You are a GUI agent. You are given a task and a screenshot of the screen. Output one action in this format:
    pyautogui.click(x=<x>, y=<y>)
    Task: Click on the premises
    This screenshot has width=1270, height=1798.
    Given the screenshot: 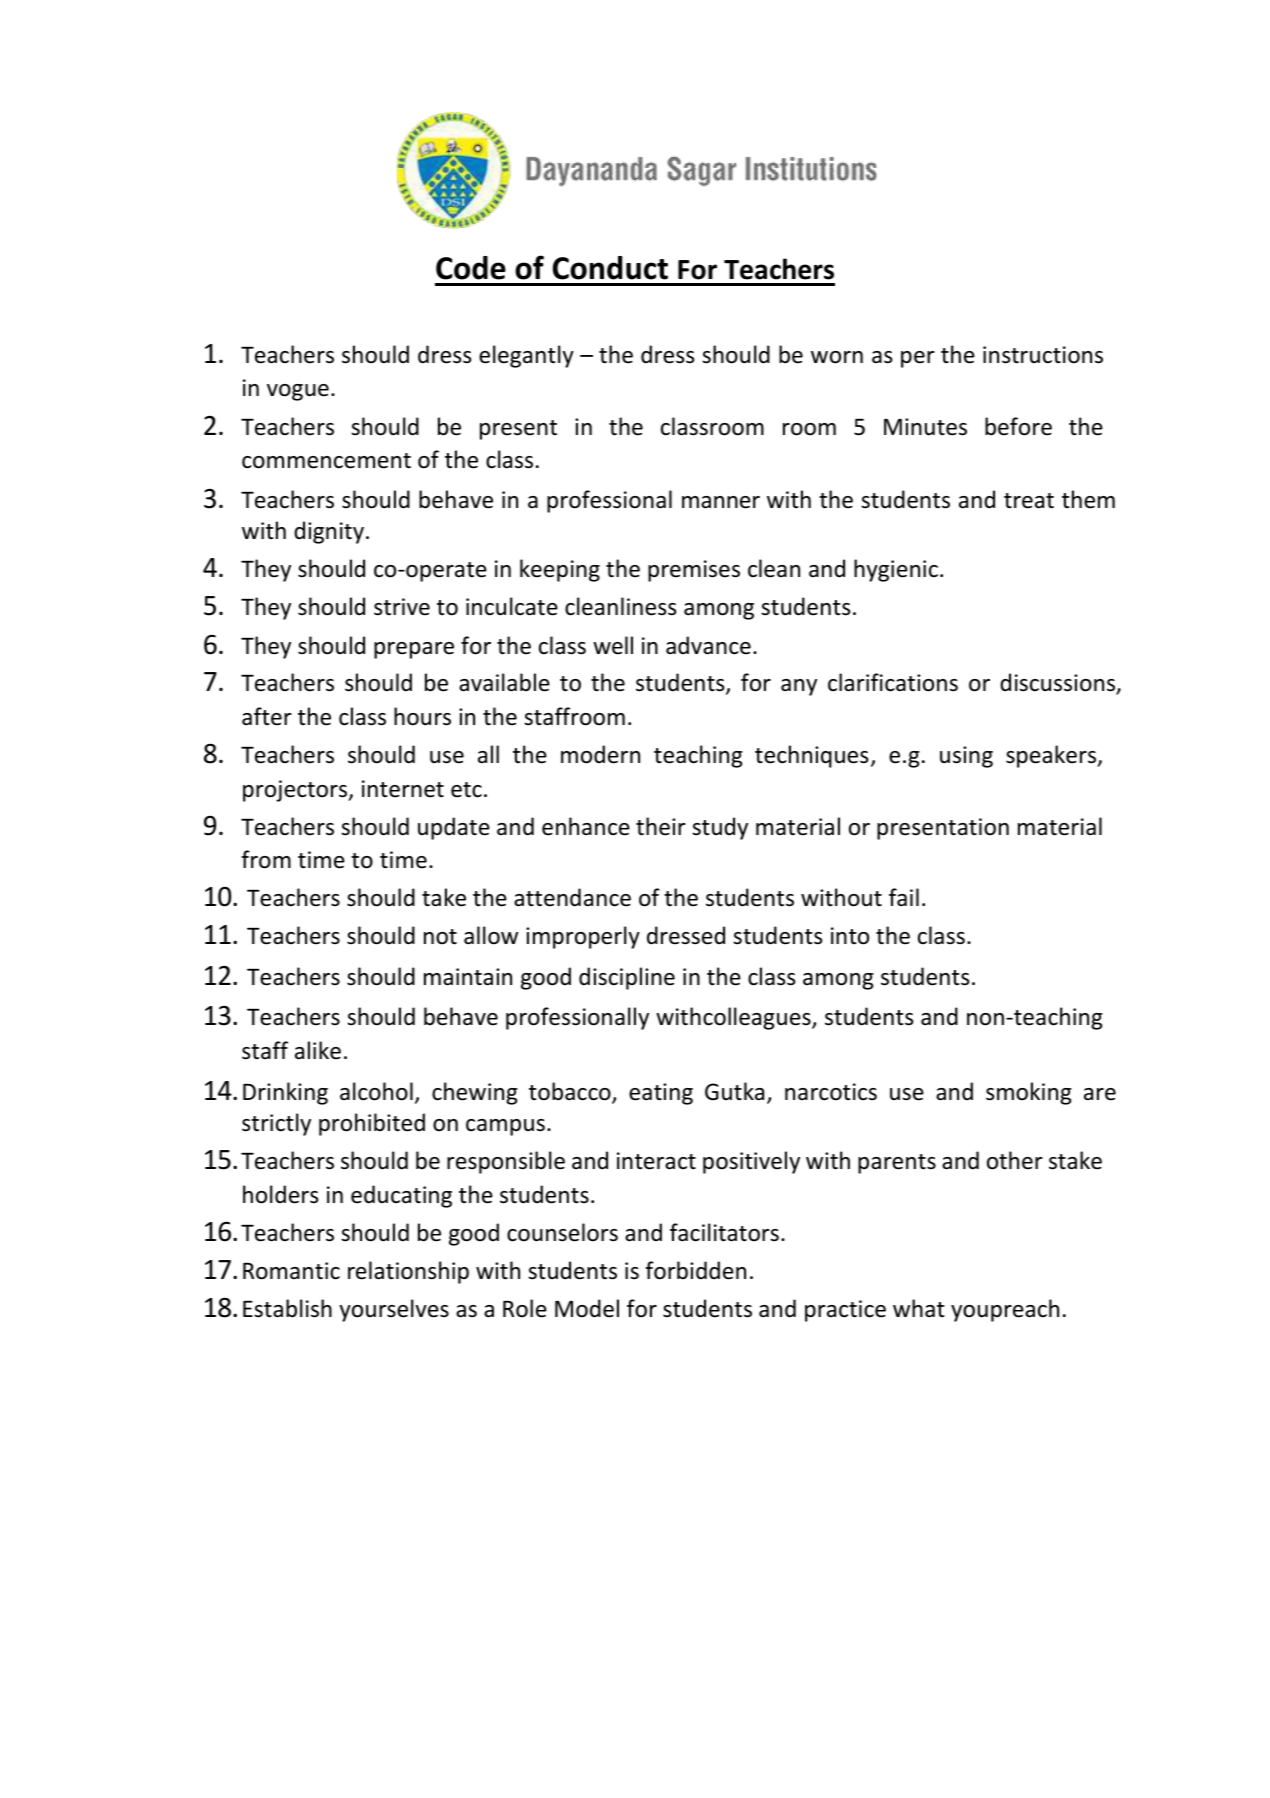 What is the action you would take?
    pyautogui.click(x=694, y=571)
